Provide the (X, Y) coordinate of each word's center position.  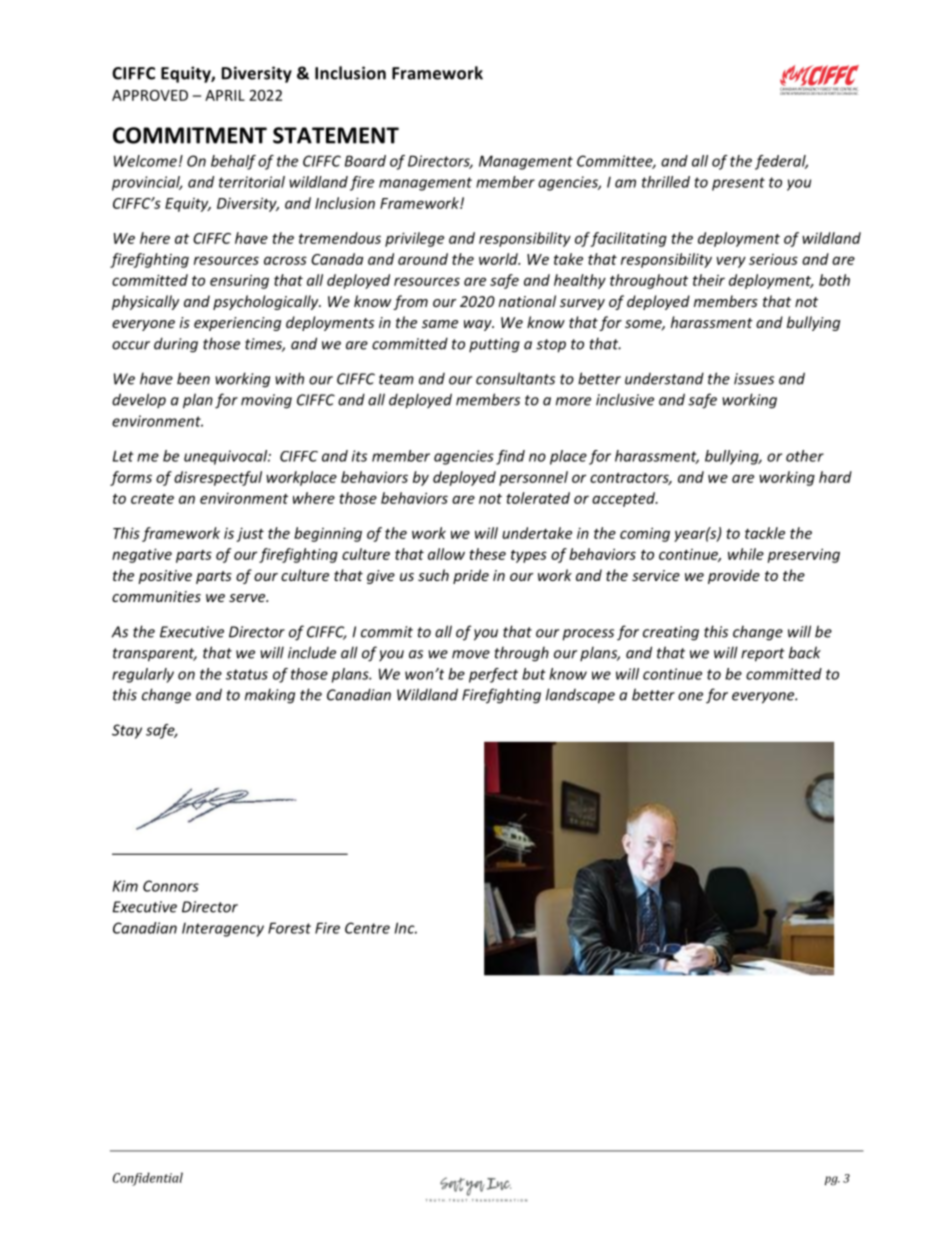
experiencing (237, 324)
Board (365, 161)
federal (781, 162)
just (250, 534)
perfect (493, 675)
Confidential (148, 1179)
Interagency (223, 930)
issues (754, 379)
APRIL (225, 95)
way (479, 325)
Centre (367, 928)
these (487, 554)
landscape (580, 696)
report (763, 655)
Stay (127, 731)
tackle (765, 533)
